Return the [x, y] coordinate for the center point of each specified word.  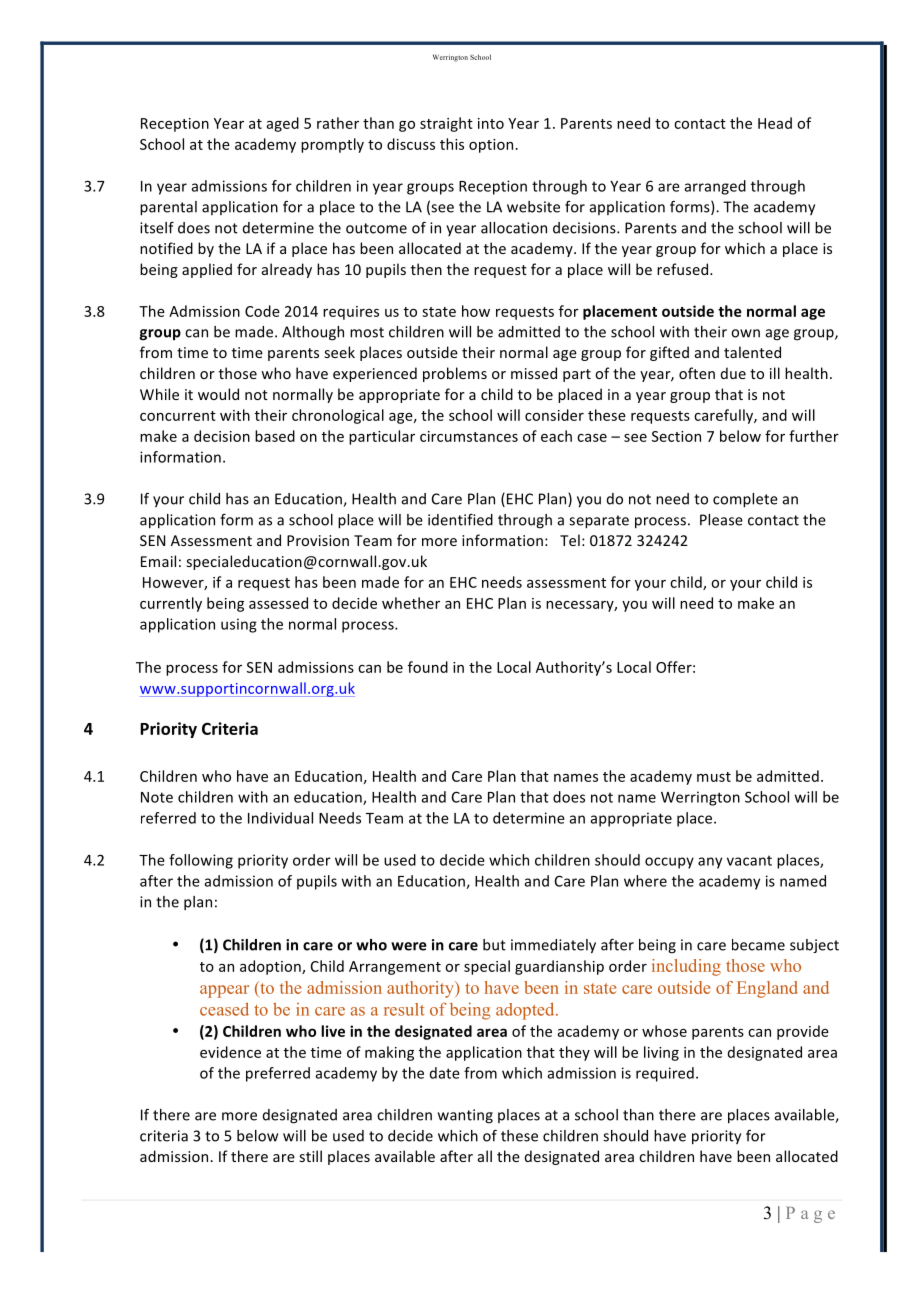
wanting [465, 1116]
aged [283, 124]
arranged [715, 187]
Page [810, 1215]
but [494, 945]
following [201, 861]
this [452, 144]
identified [460, 520]
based [275, 436]
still [311, 1156]
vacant [749, 861]
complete [745, 500]
